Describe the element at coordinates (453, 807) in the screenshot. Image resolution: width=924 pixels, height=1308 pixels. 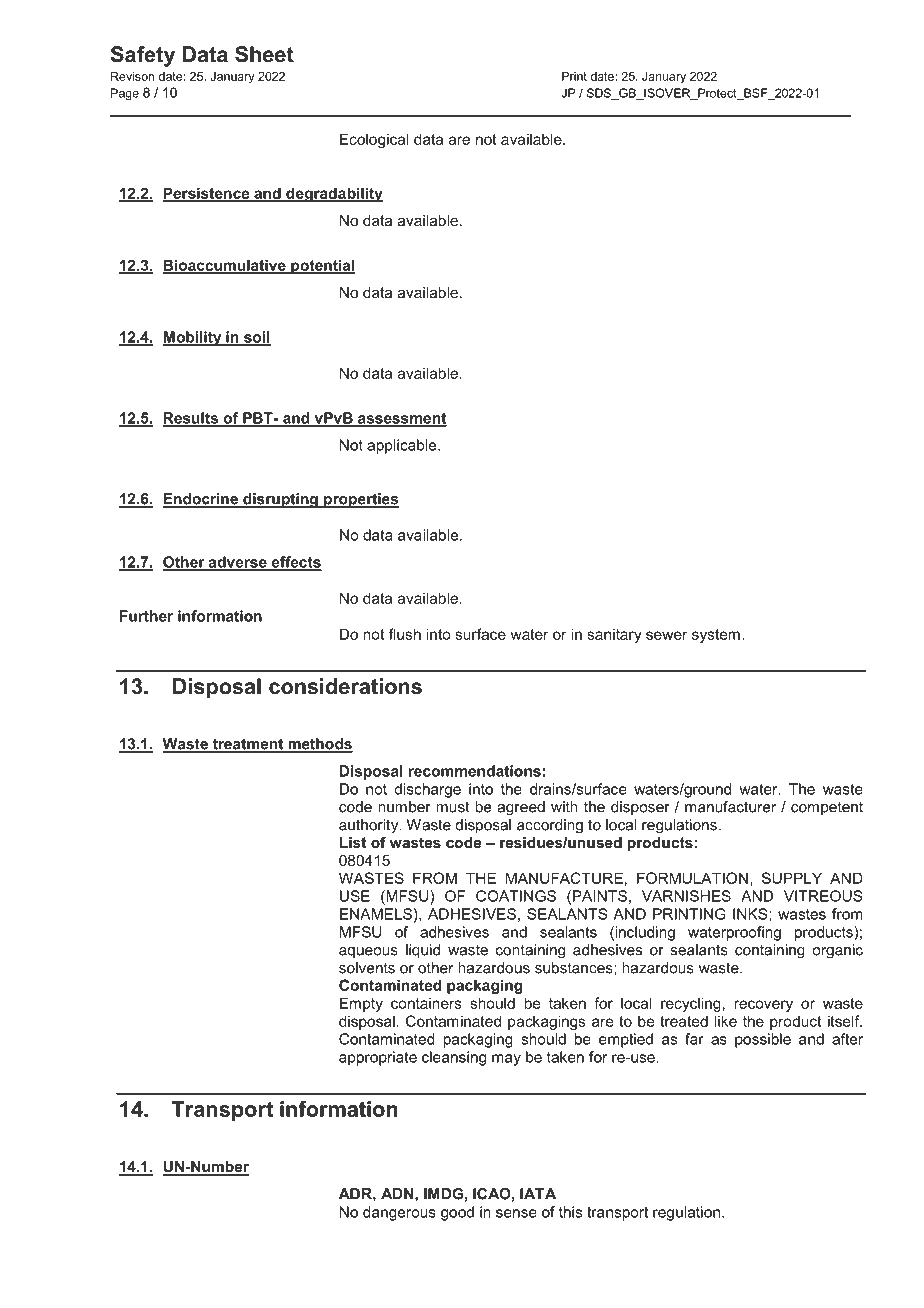
I see `must` at that location.
